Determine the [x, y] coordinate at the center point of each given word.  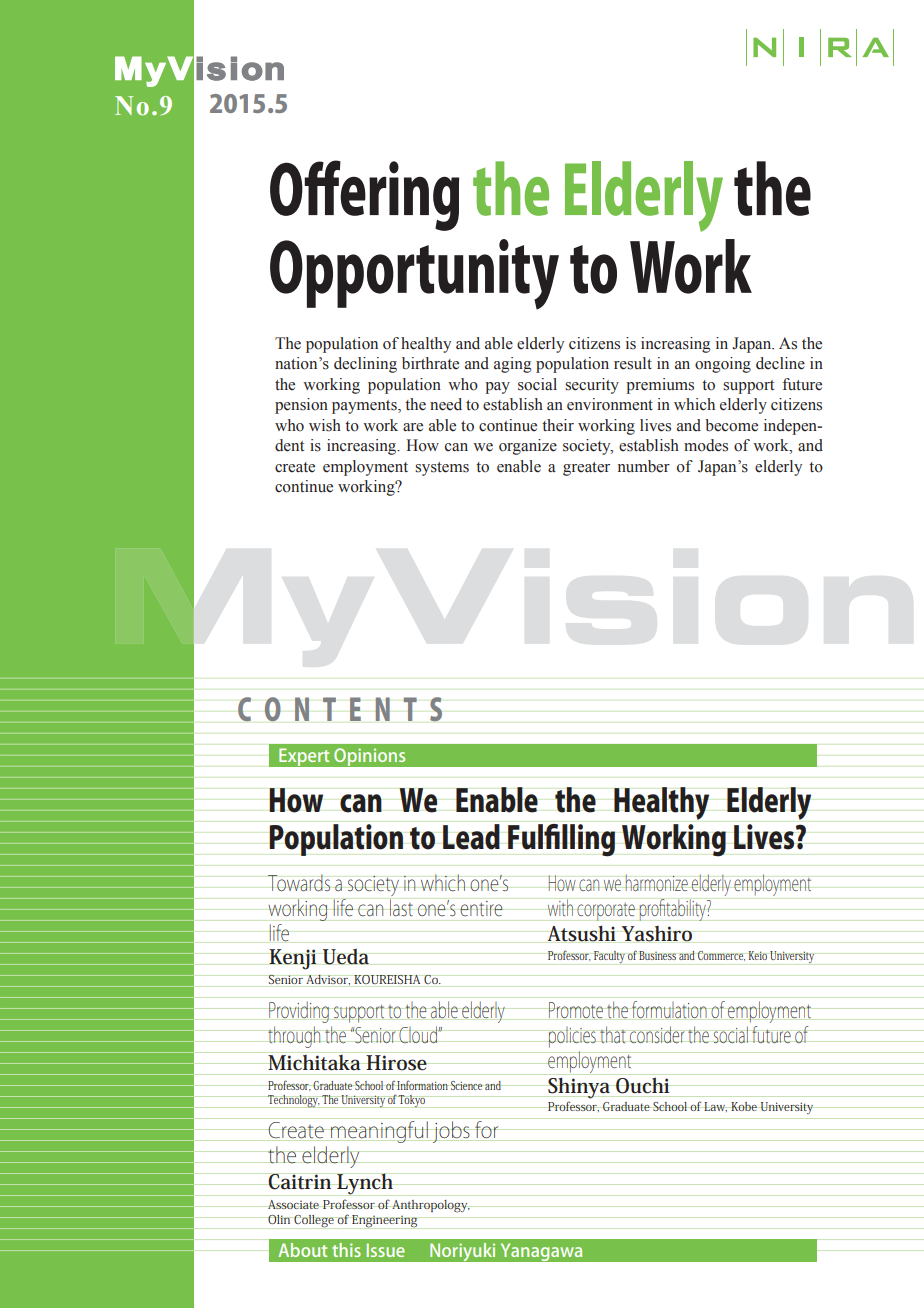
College [314, 1222]
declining [365, 365]
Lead [471, 837]
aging [512, 365]
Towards [299, 883]
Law [715, 1107]
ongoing [723, 365]
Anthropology [431, 1206]
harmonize [656, 882]
